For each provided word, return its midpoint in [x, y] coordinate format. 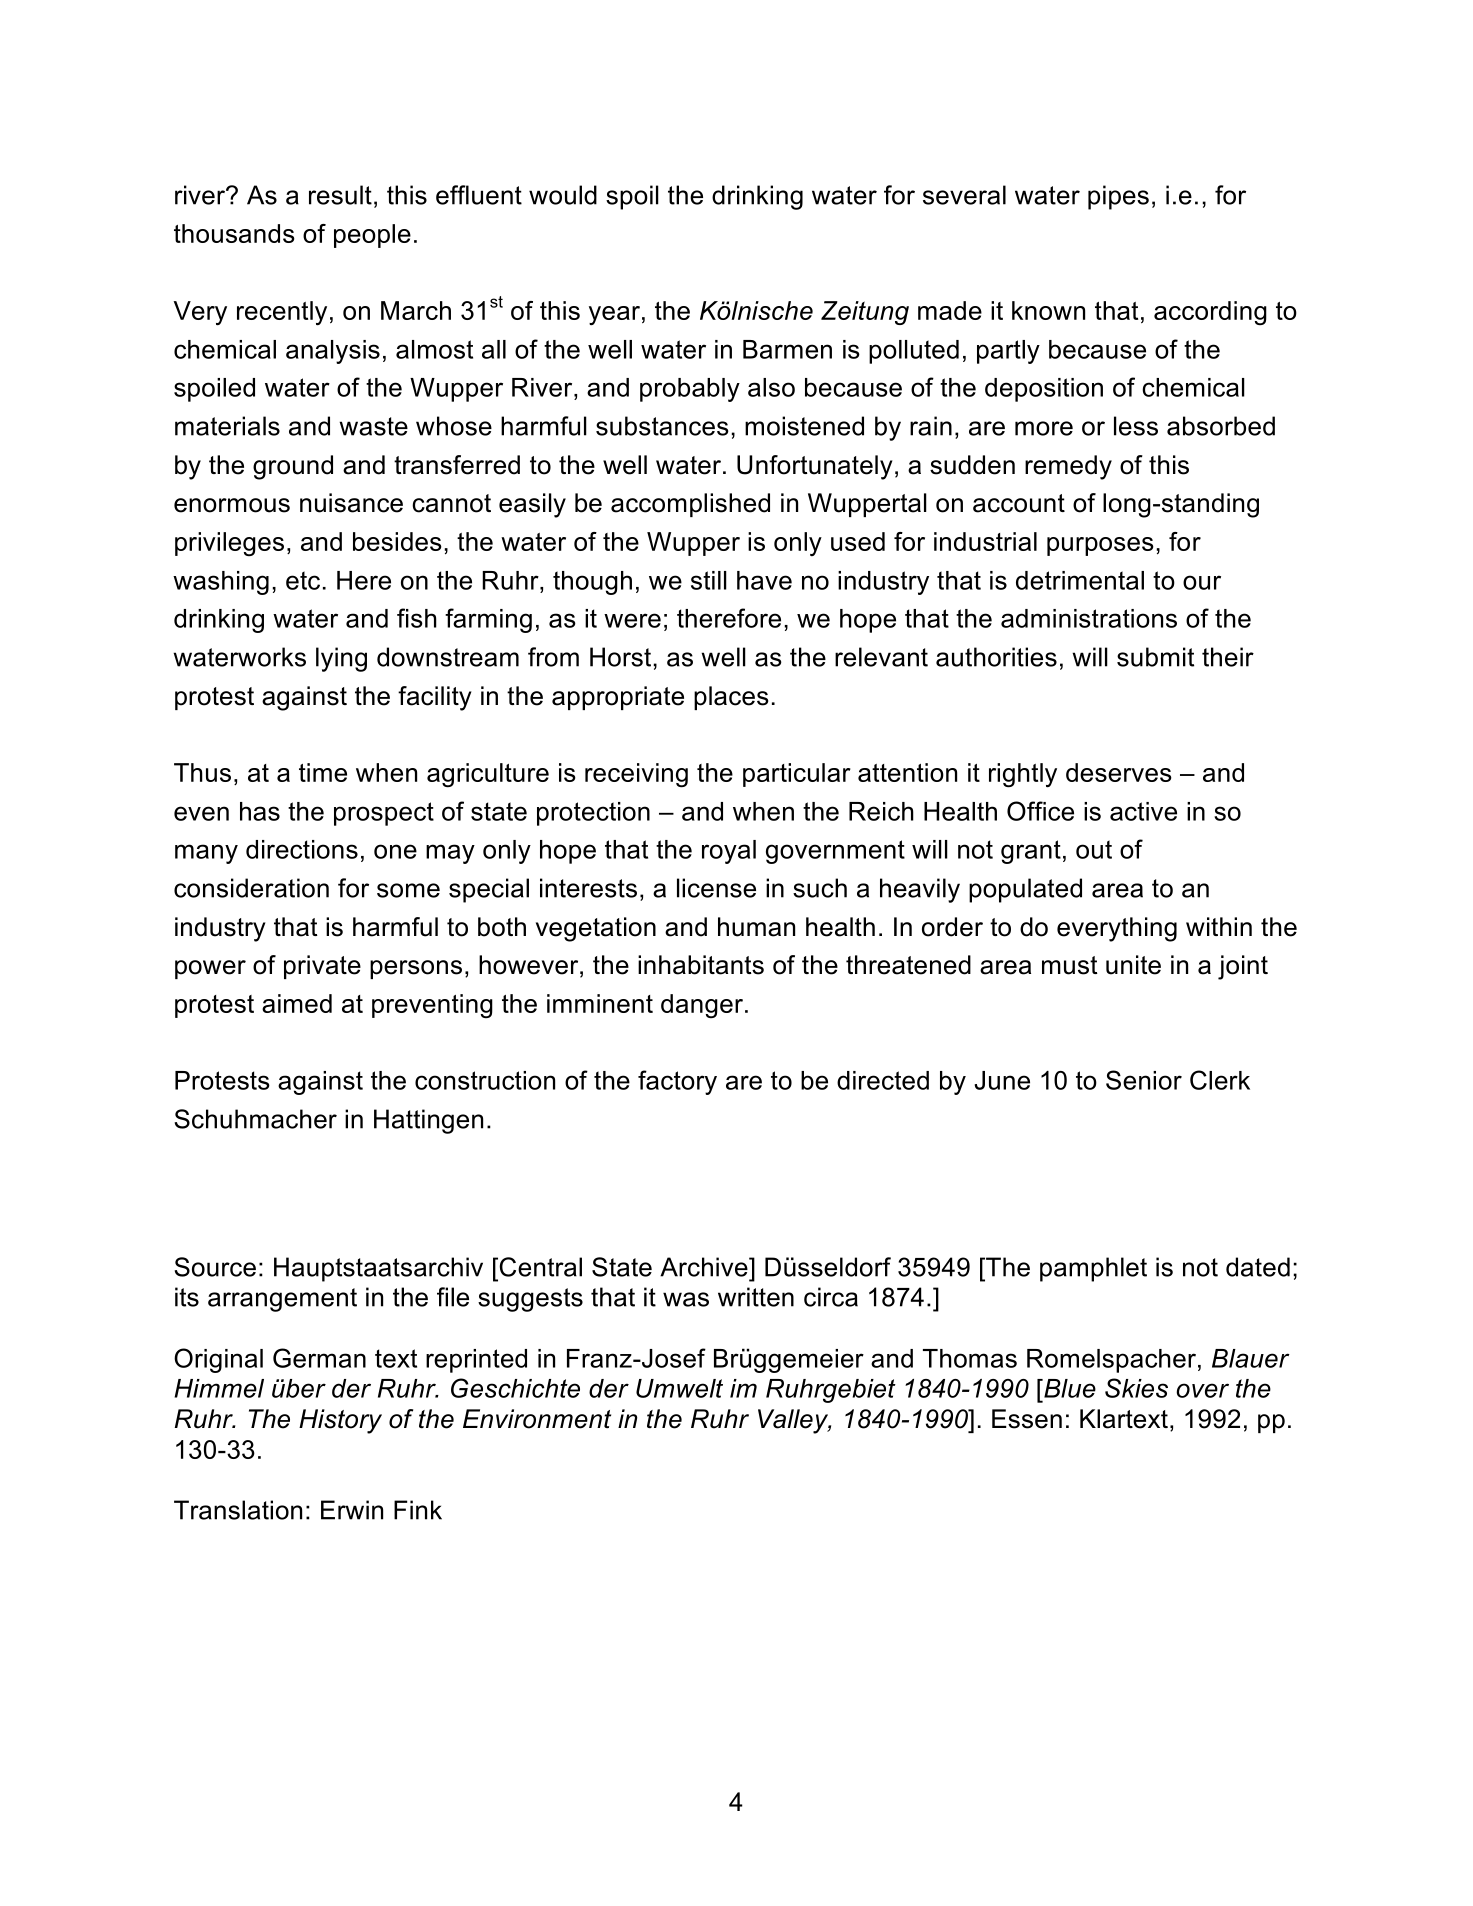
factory [677, 1082]
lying [341, 659]
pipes [1118, 197]
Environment [537, 1419]
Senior [1144, 1080]
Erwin [352, 1510]
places [731, 698]
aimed [297, 1003]
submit [1155, 657]
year [614, 315]
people [372, 236]
